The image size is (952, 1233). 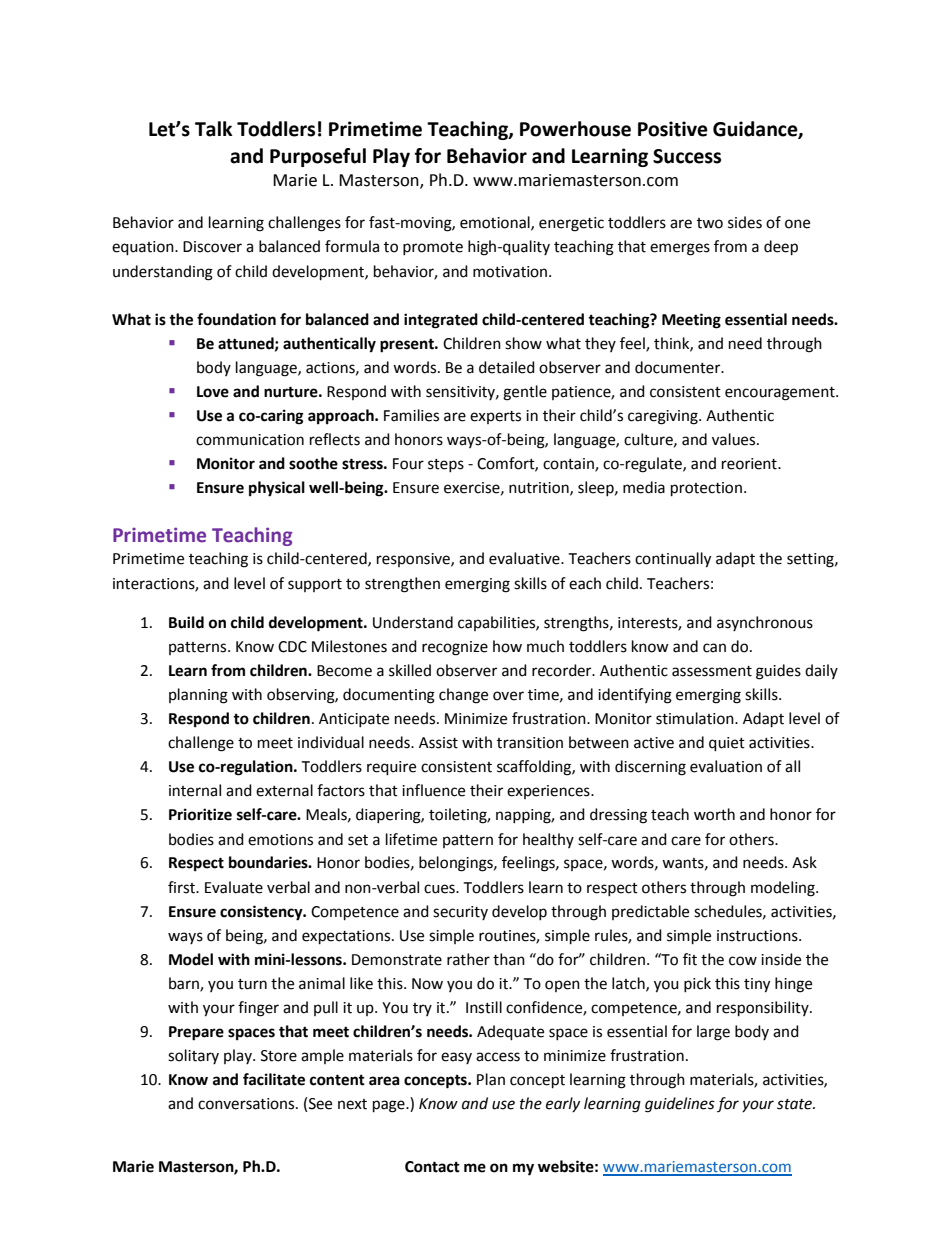 What do you see at coordinates (433, 790) in the page?
I see `influence` at bounding box center [433, 790].
